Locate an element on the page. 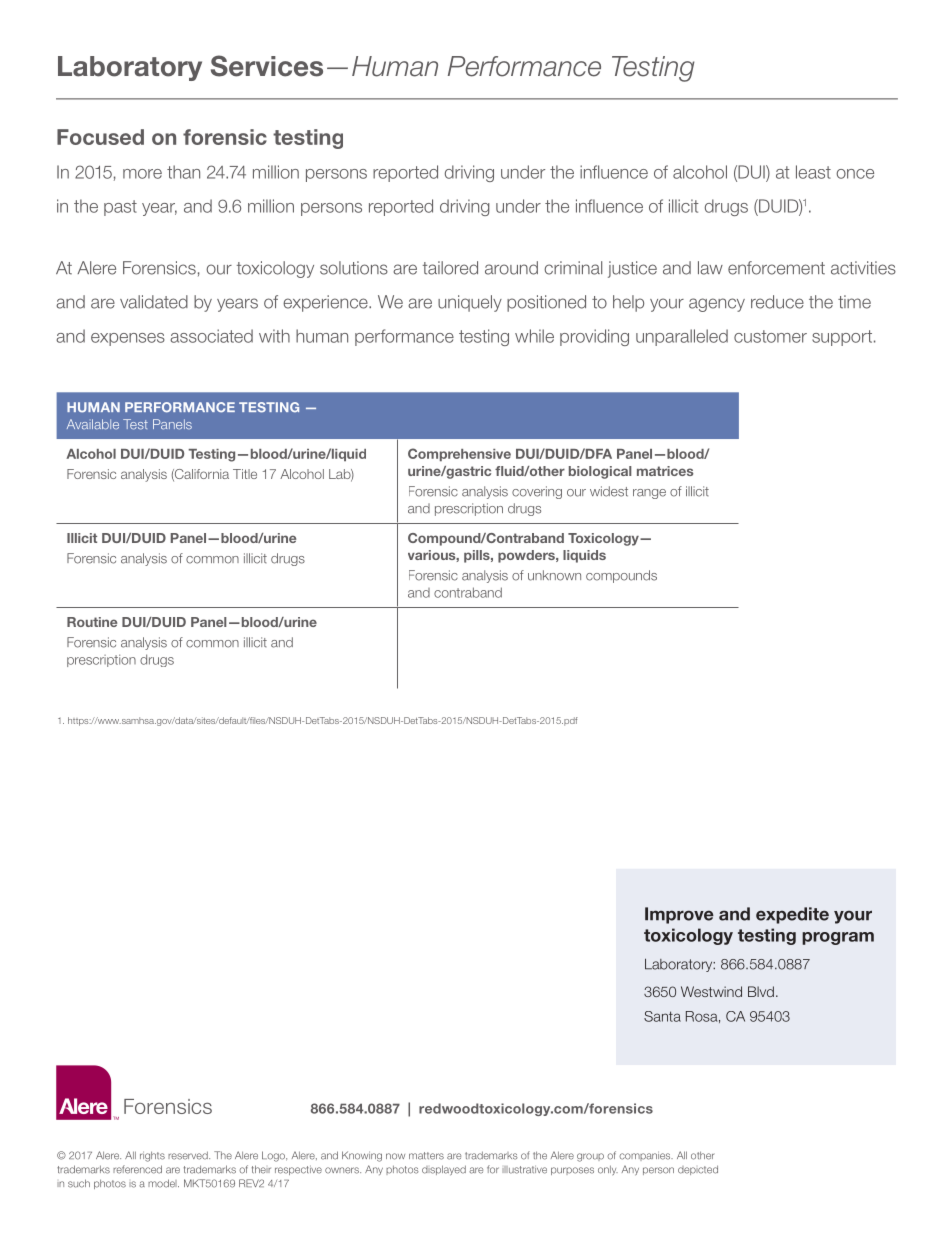 The height and width of the image is (1233, 952). tailored is located at coordinates (450, 268).
